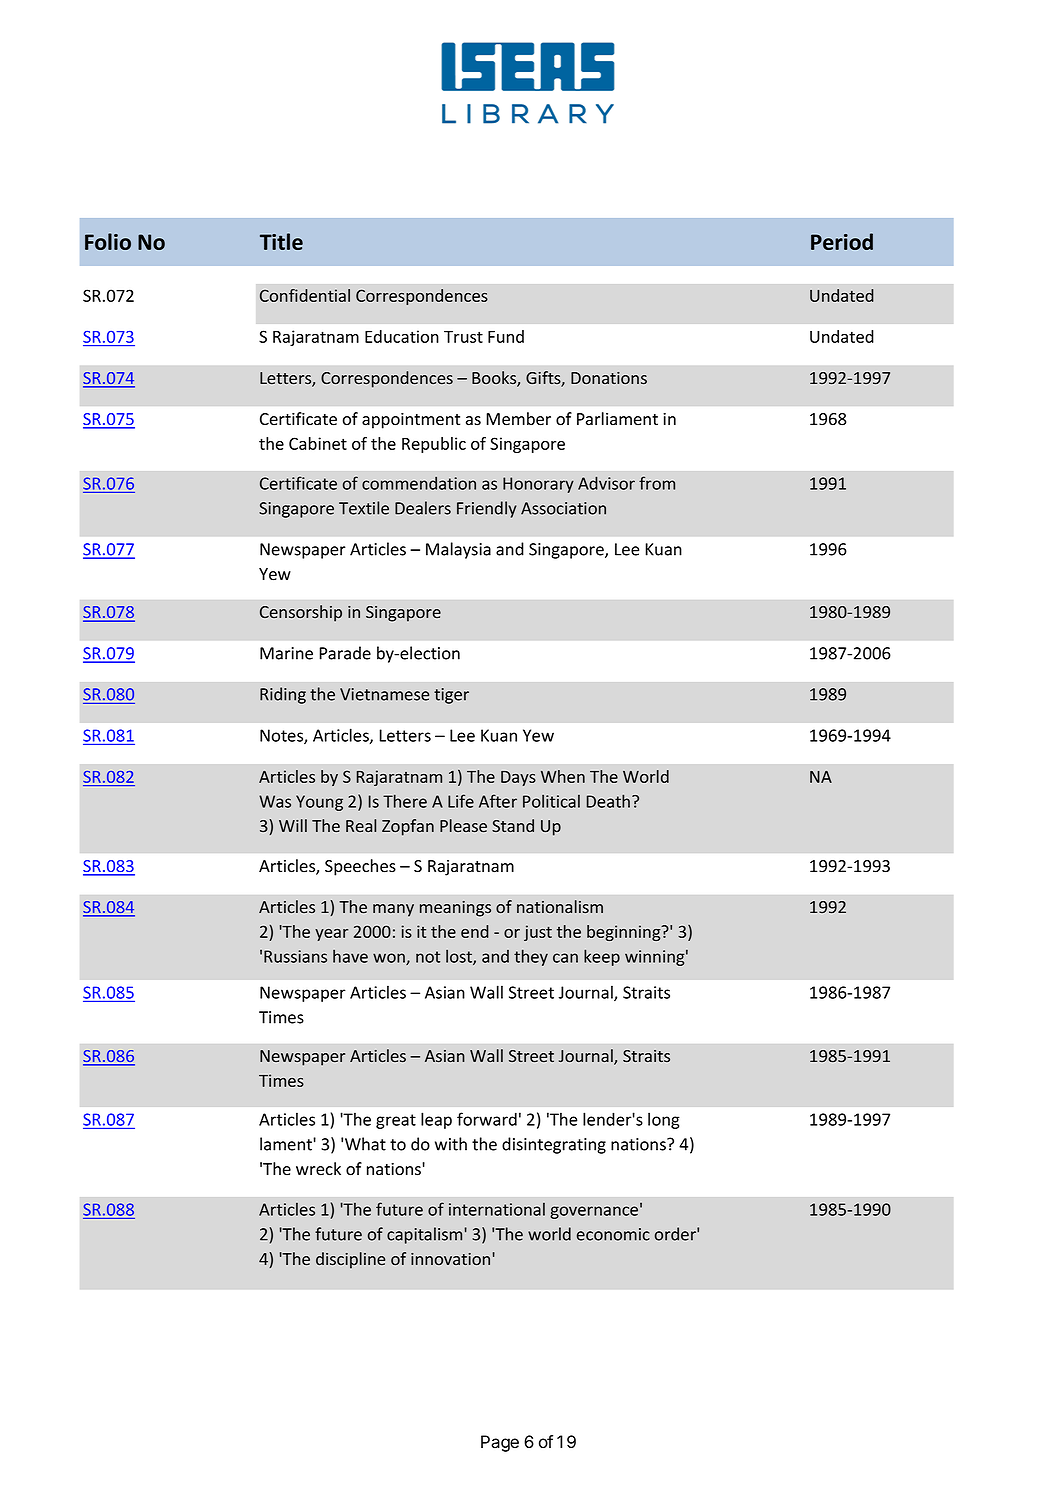 The image size is (1057, 1495). Describe the element at coordinates (664, 1120) in the document. I see `long` at that location.
